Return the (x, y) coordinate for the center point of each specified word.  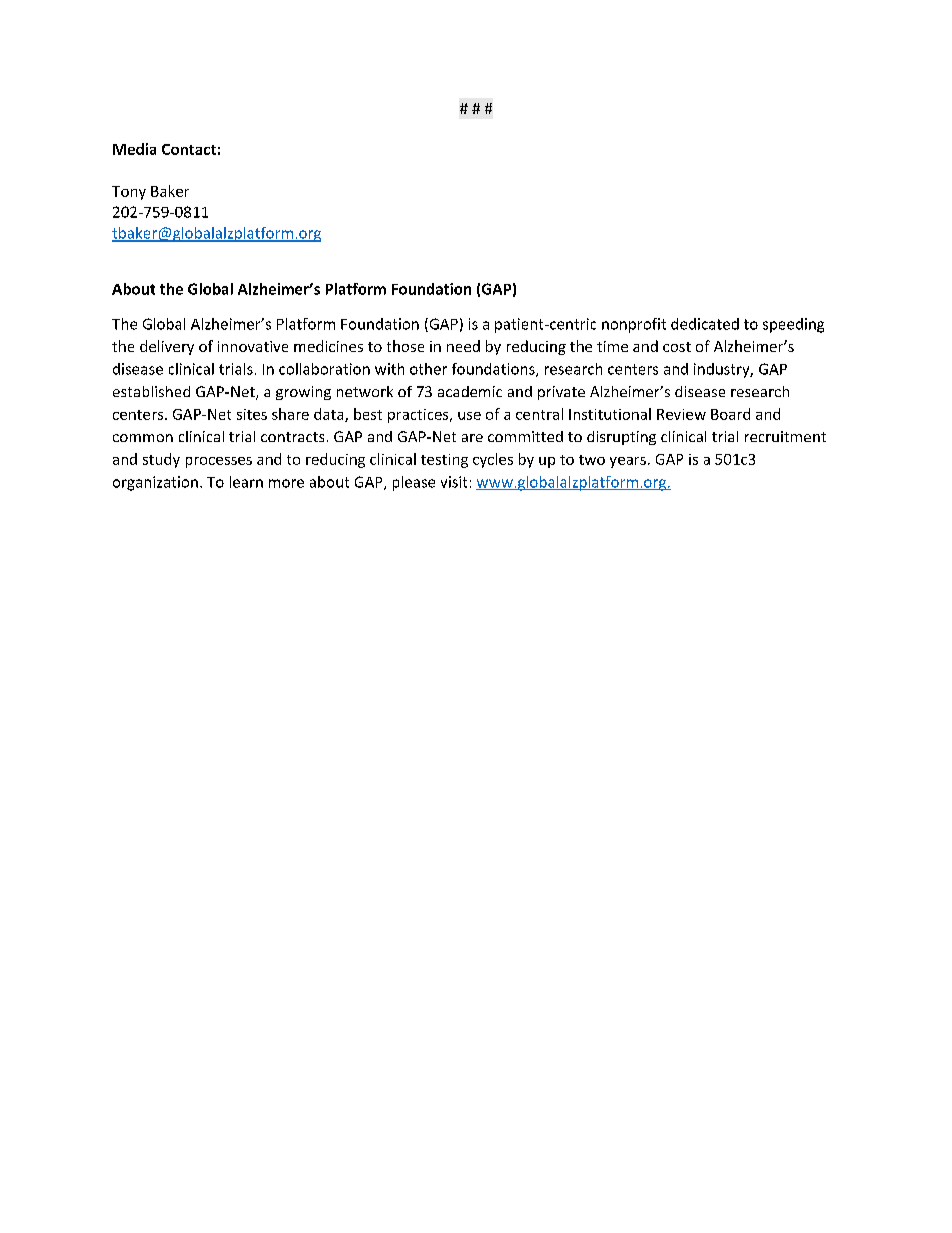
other (428, 369)
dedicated (705, 324)
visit (454, 482)
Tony (129, 193)
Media (134, 149)
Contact (189, 149)
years (628, 462)
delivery (167, 347)
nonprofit (634, 325)
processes (219, 462)
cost (677, 347)
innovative (253, 346)
